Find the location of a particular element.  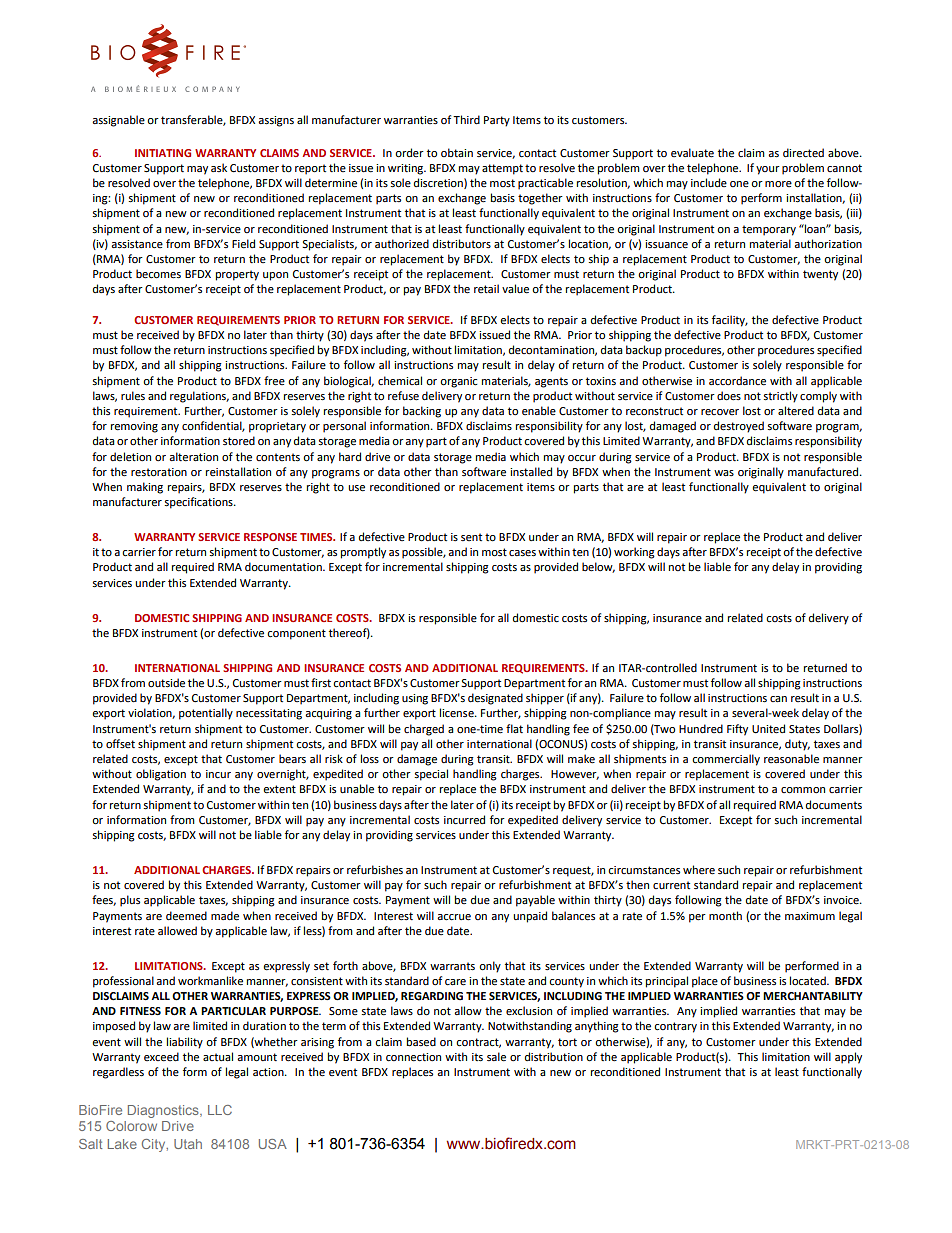

obtain is located at coordinates (457, 152).
